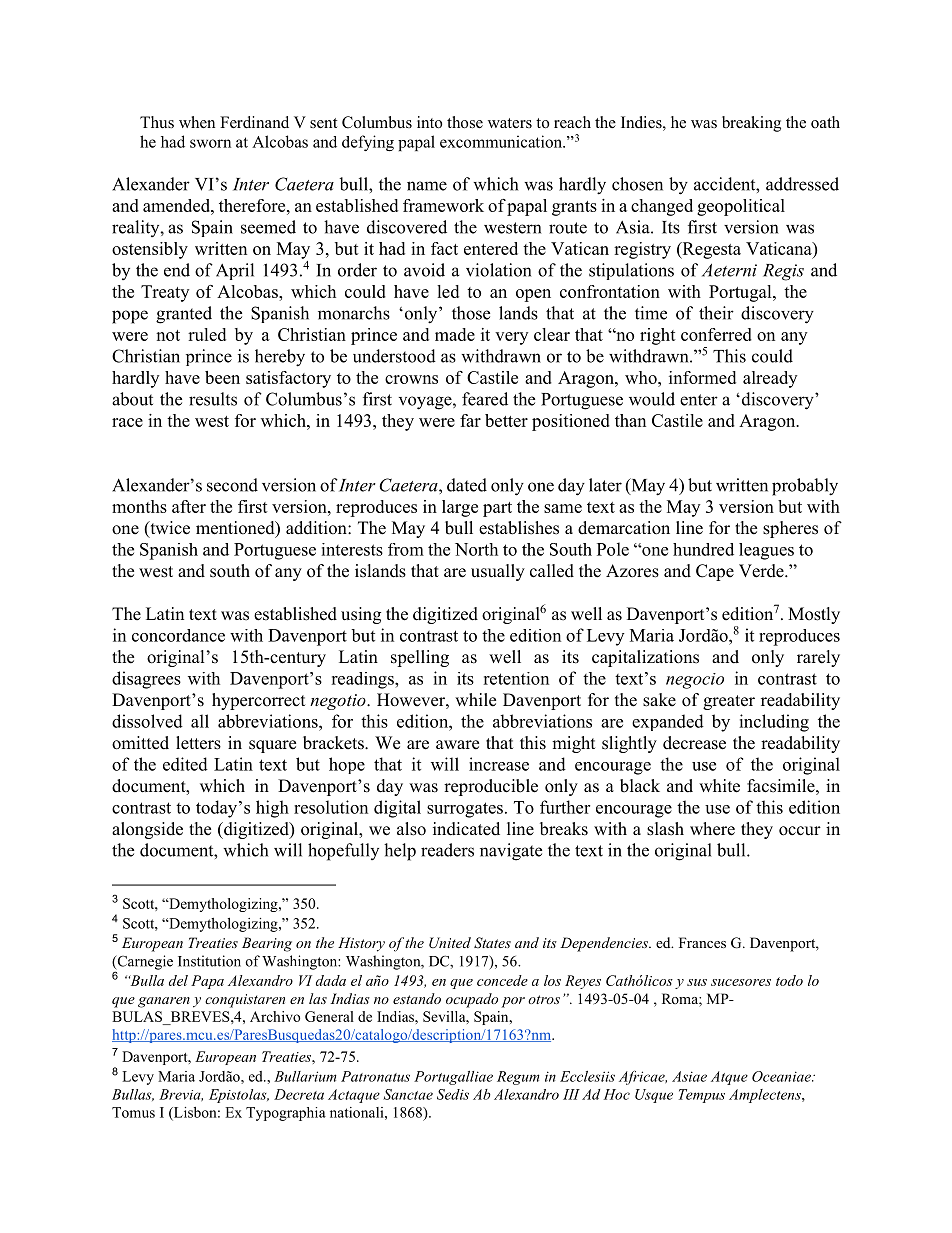  Describe the element at coordinates (498, 572) in the document. I see `usually` at that location.
